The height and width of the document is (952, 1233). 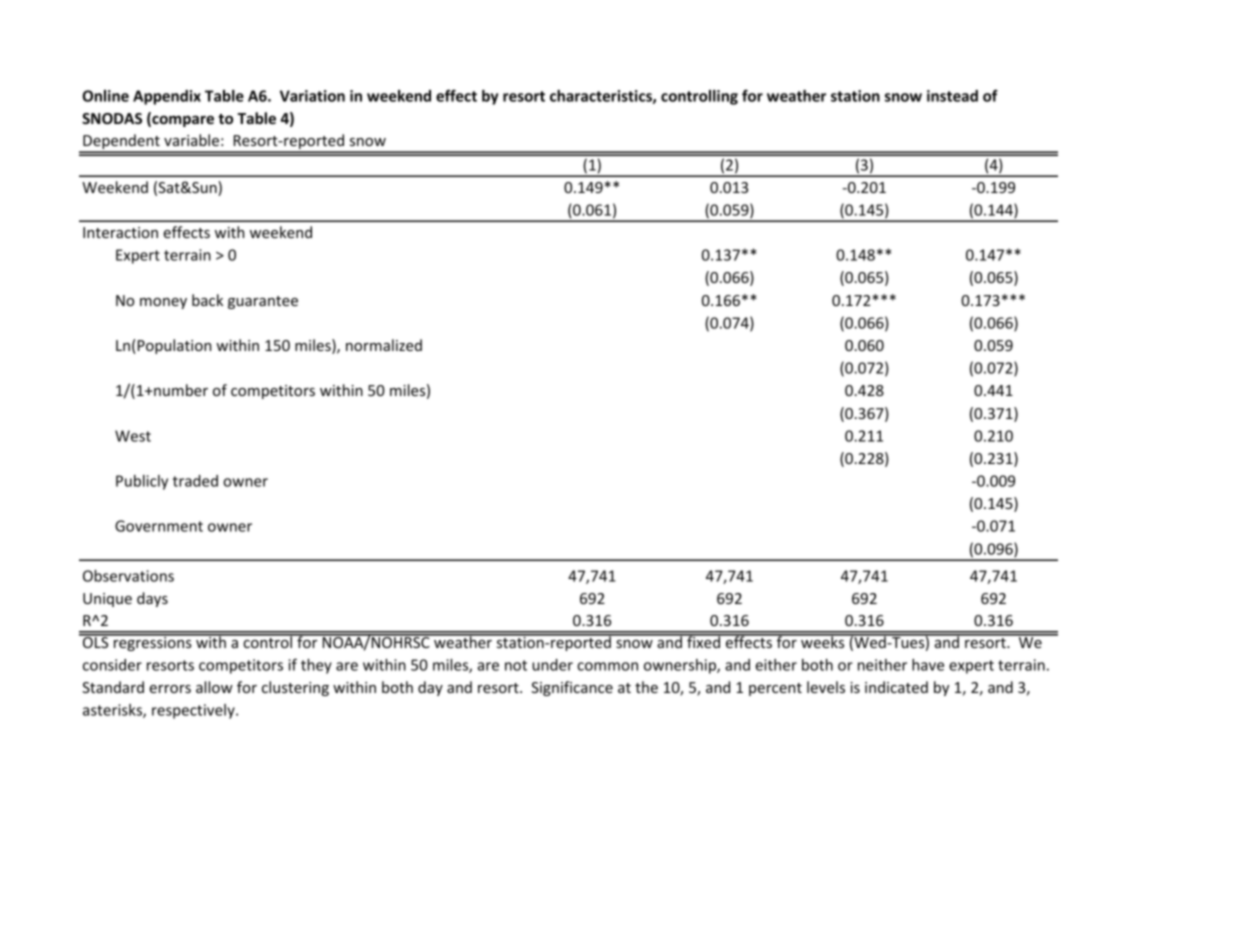 I want to click on money, so click(x=163, y=303).
